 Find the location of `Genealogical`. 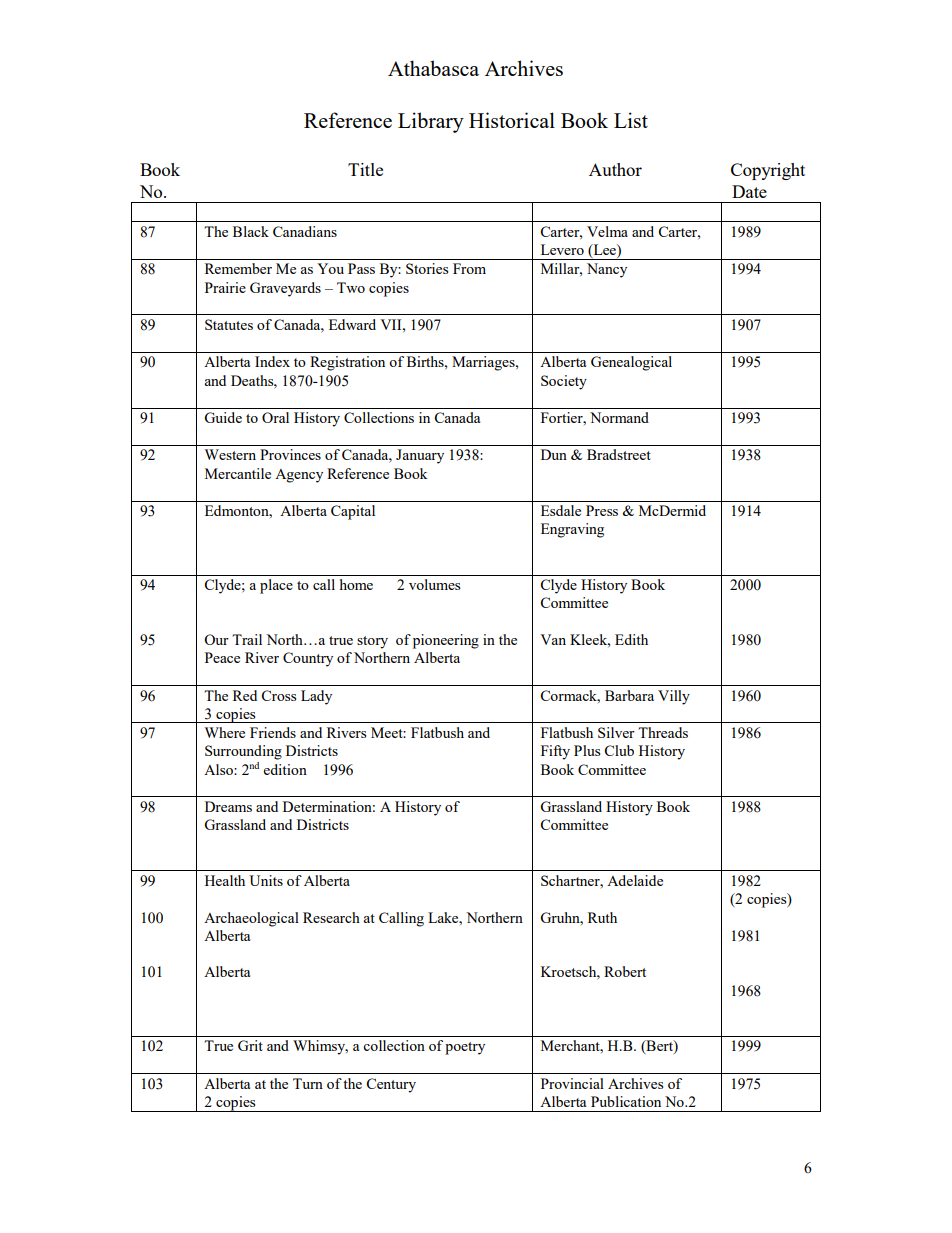

Genealogical is located at coordinates (631, 363).
